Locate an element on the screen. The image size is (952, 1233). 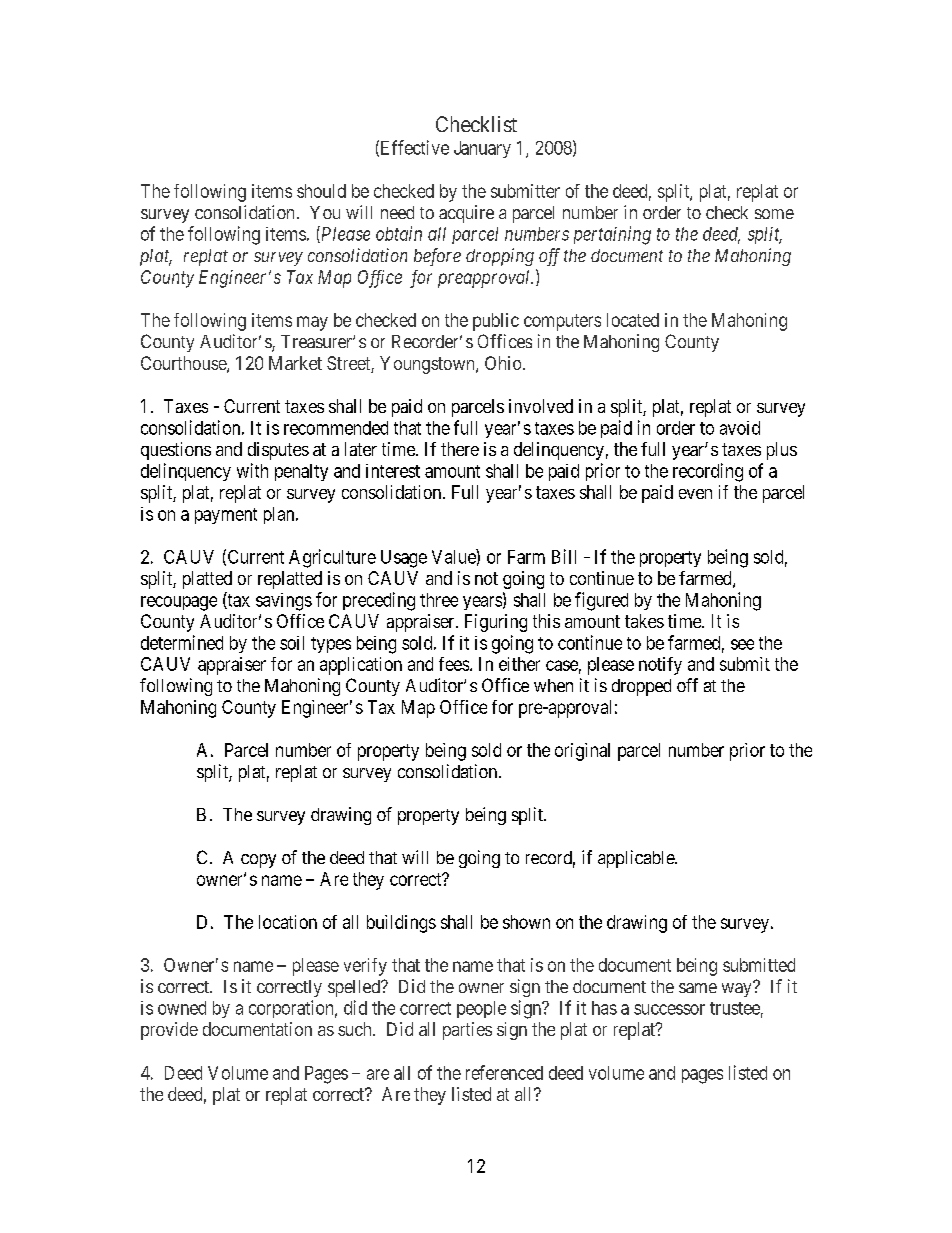
some is located at coordinates (774, 214).
